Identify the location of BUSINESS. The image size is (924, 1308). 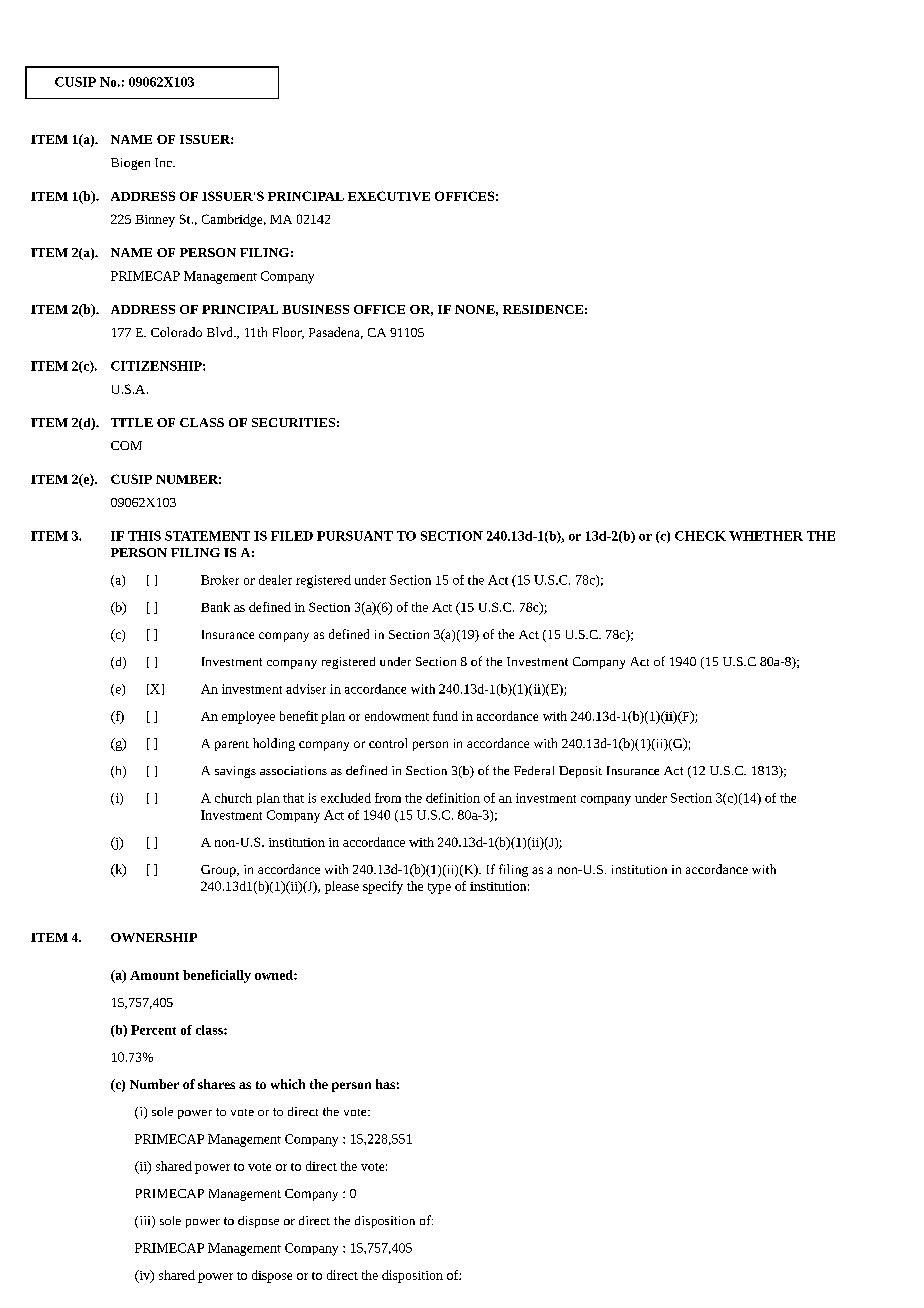
(315, 309).
